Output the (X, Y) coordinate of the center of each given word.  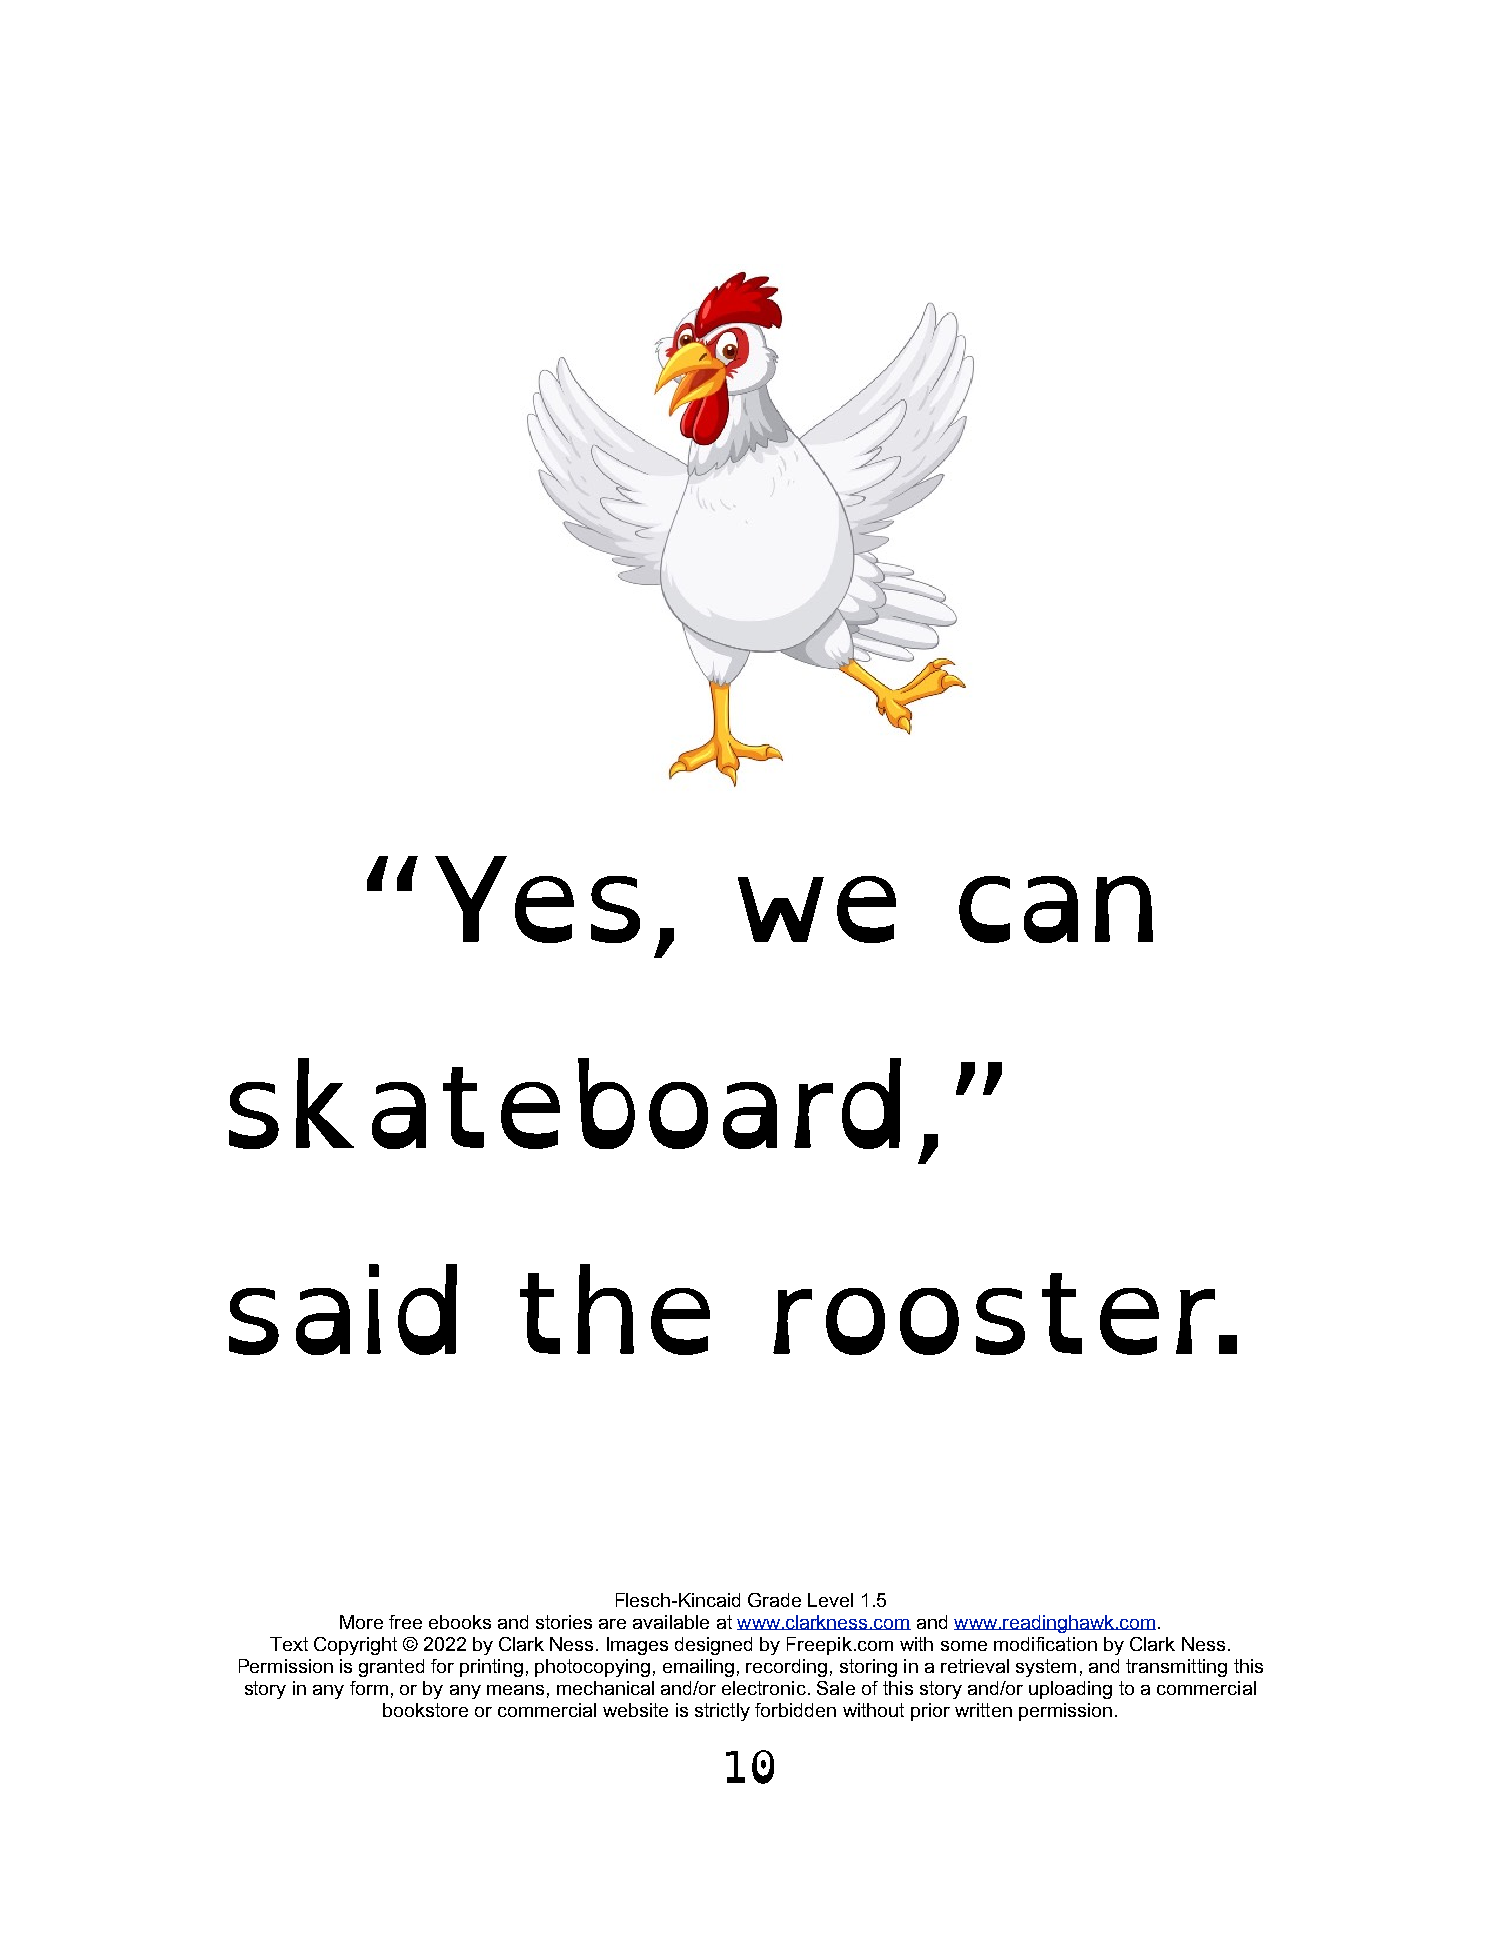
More (361, 1622)
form (369, 1688)
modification (1045, 1644)
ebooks (460, 1622)
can (1056, 909)
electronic (764, 1688)
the (615, 1309)
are (612, 1624)
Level (830, 1600)
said (343, 1309)
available (671, 1622)
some (964, 1646)
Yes (537, 899)
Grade (774, 1600)
